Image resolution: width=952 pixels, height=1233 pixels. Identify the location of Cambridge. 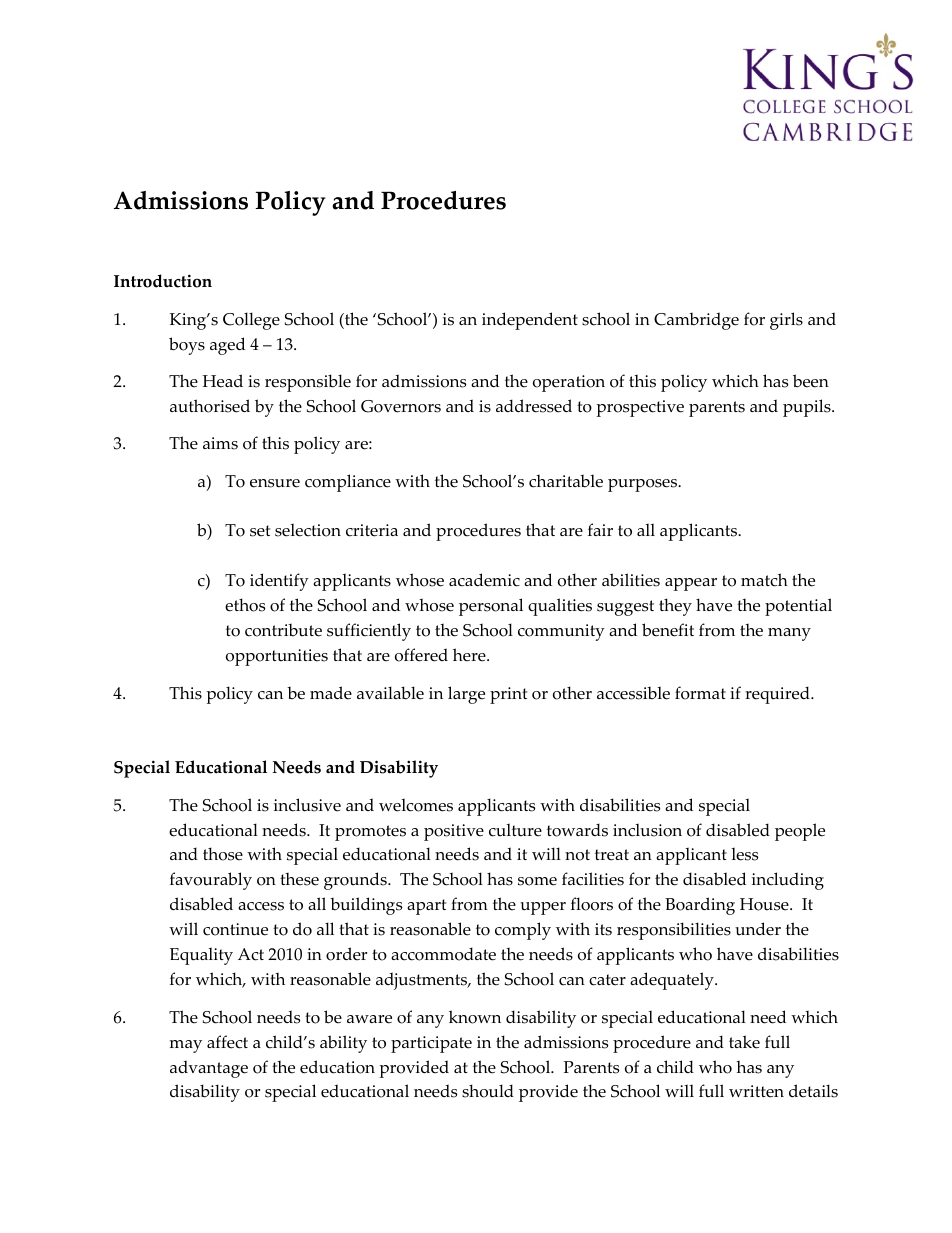
(696, 321).
